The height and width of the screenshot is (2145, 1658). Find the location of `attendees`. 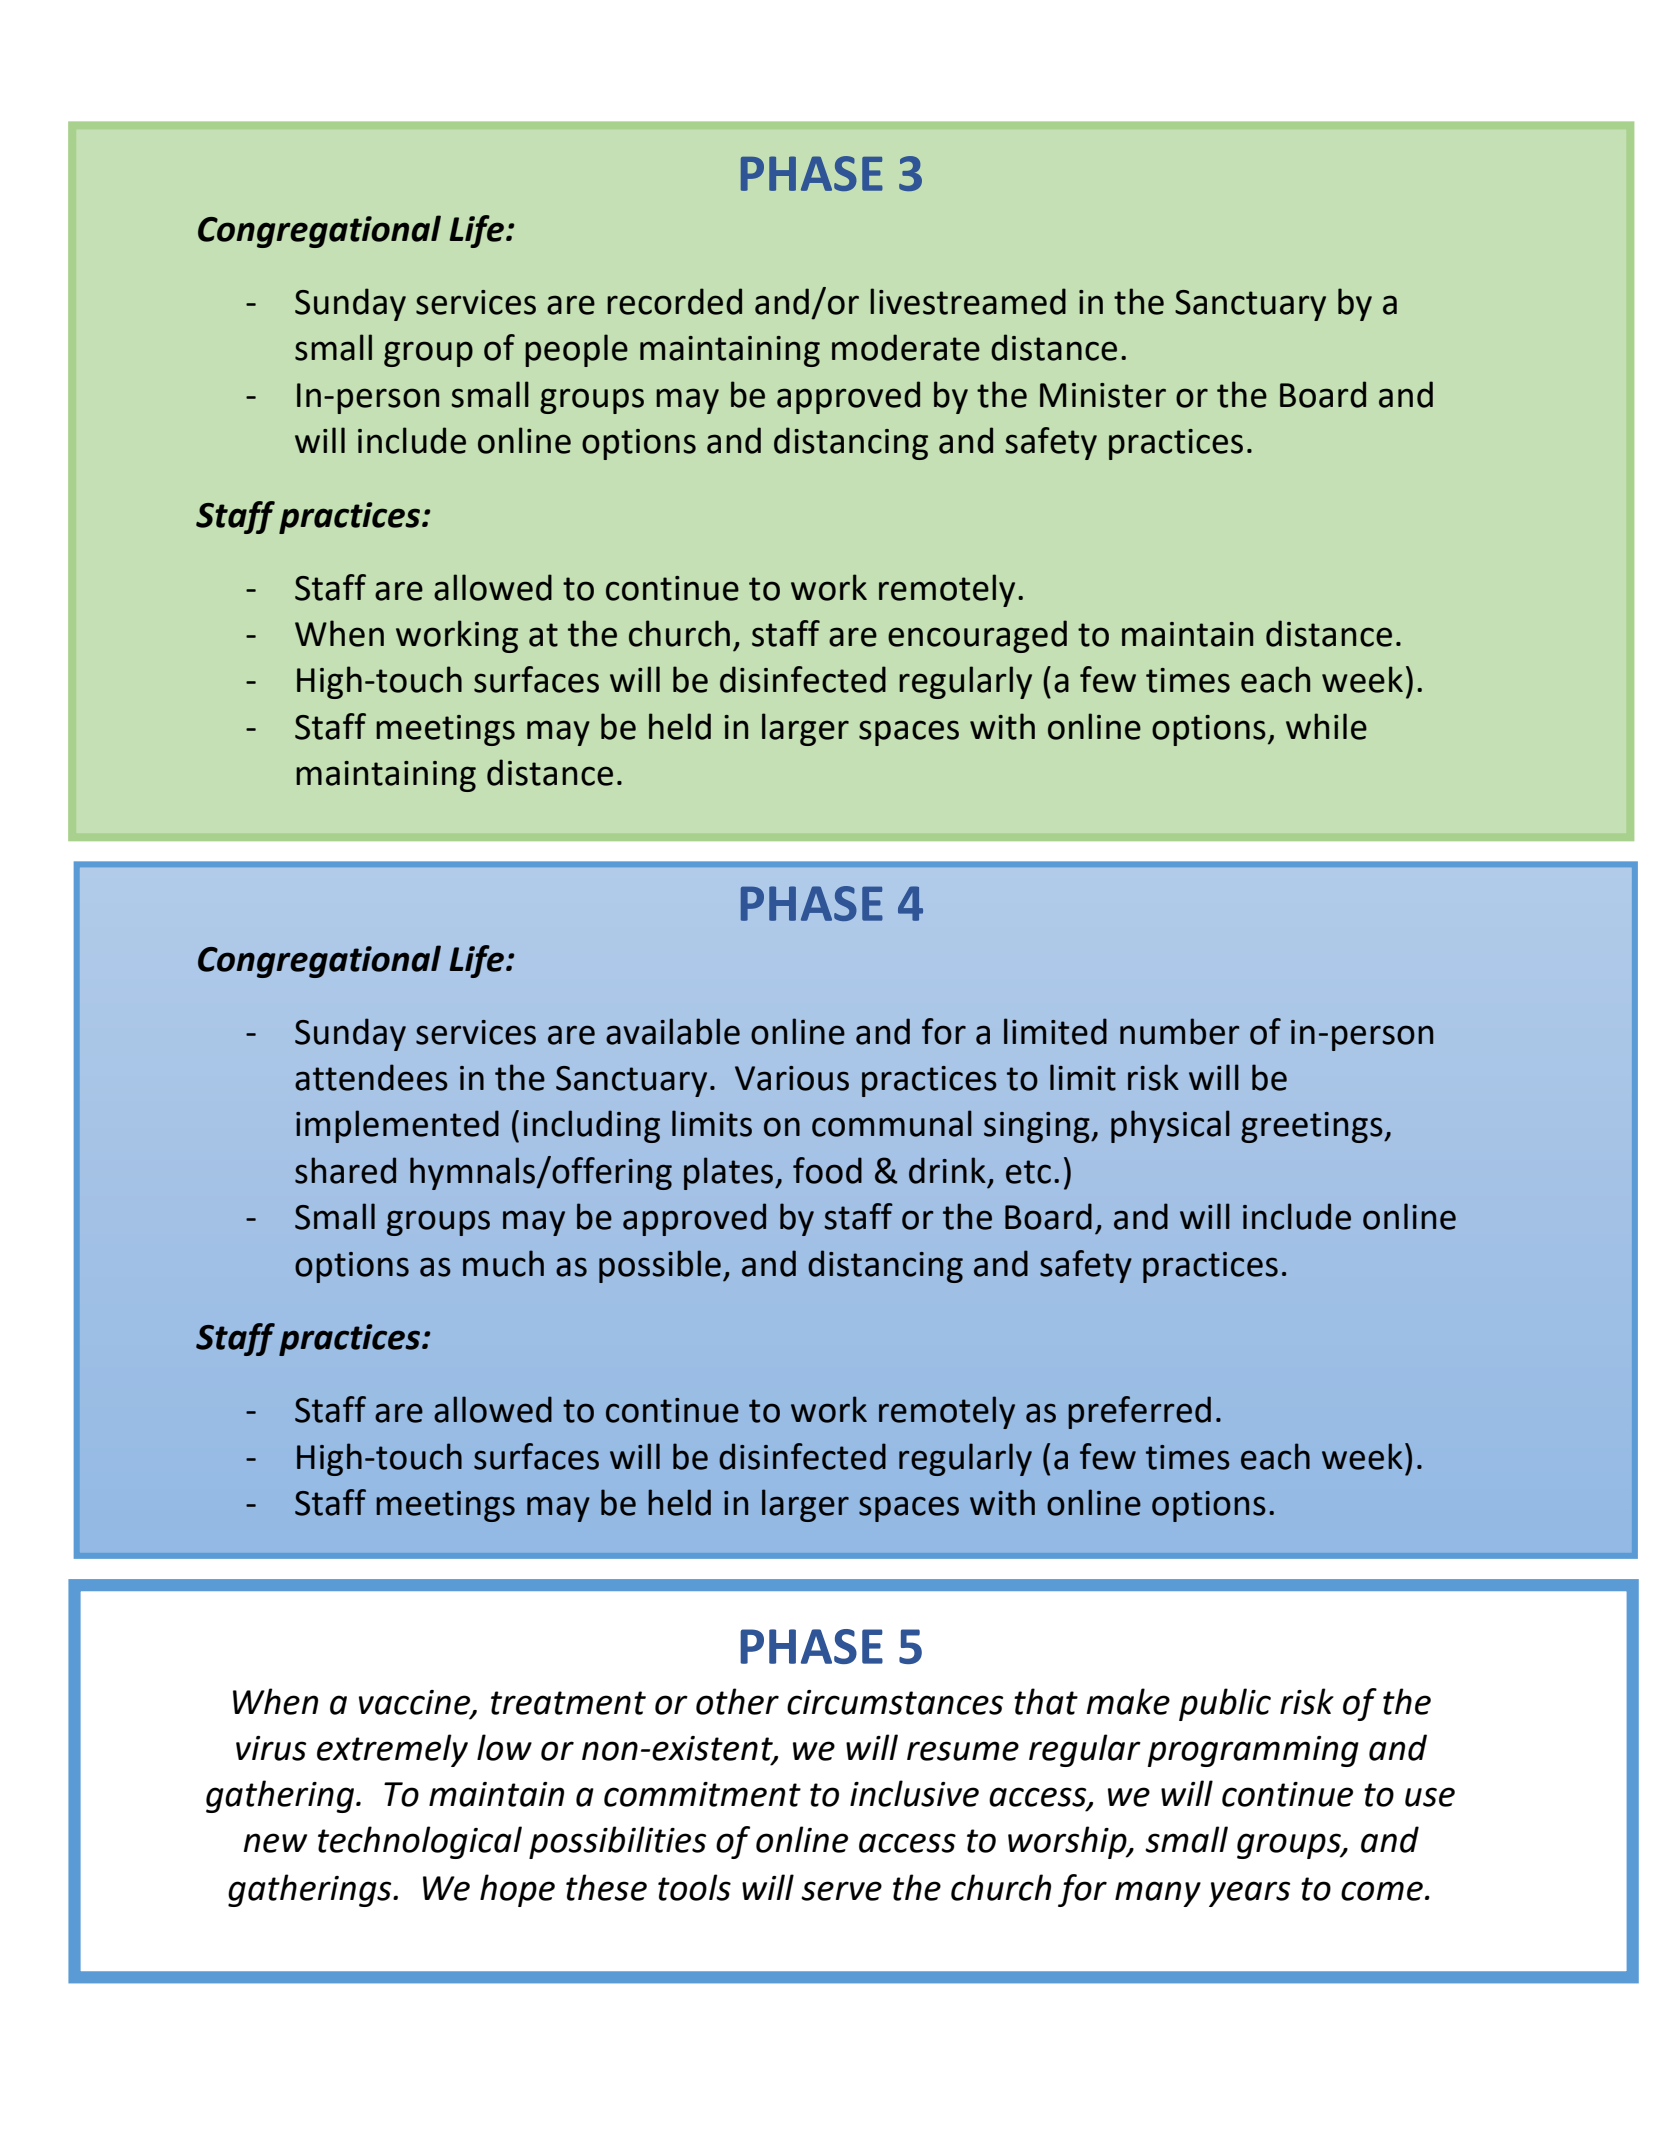

attendees is located at coordinates (371, 1077).
